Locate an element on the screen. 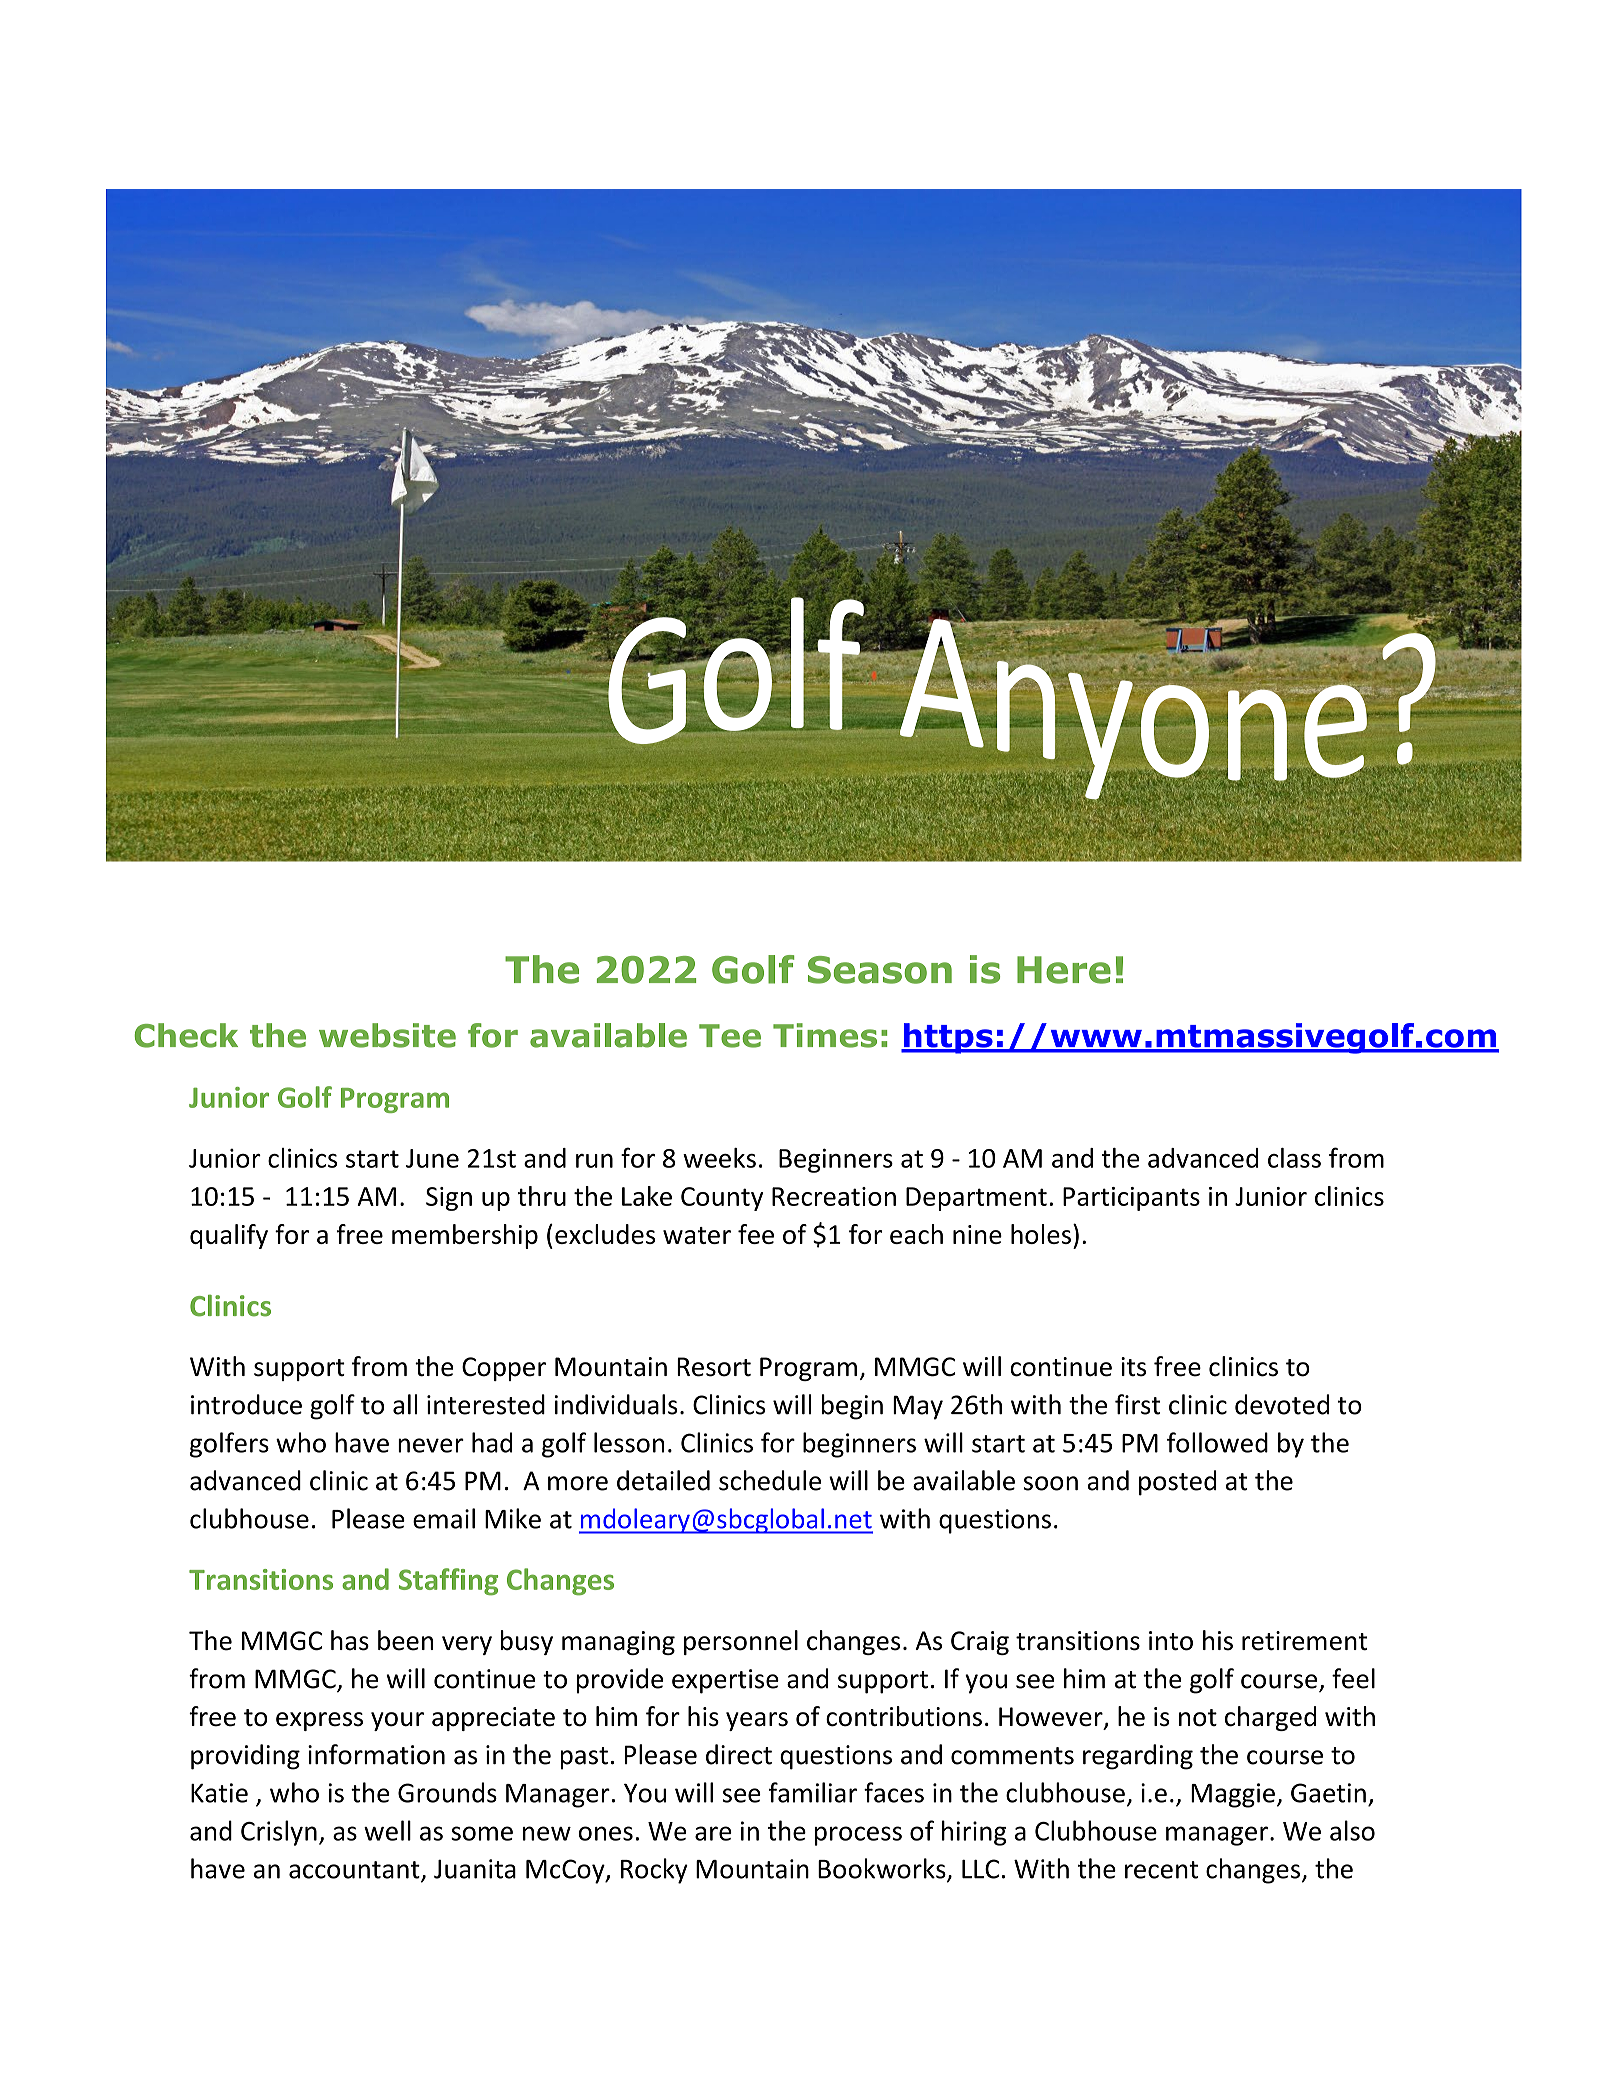 Image resolution: width=1608 pixels, height=2081 pixels. County is located at coordinates (722, 1199).
